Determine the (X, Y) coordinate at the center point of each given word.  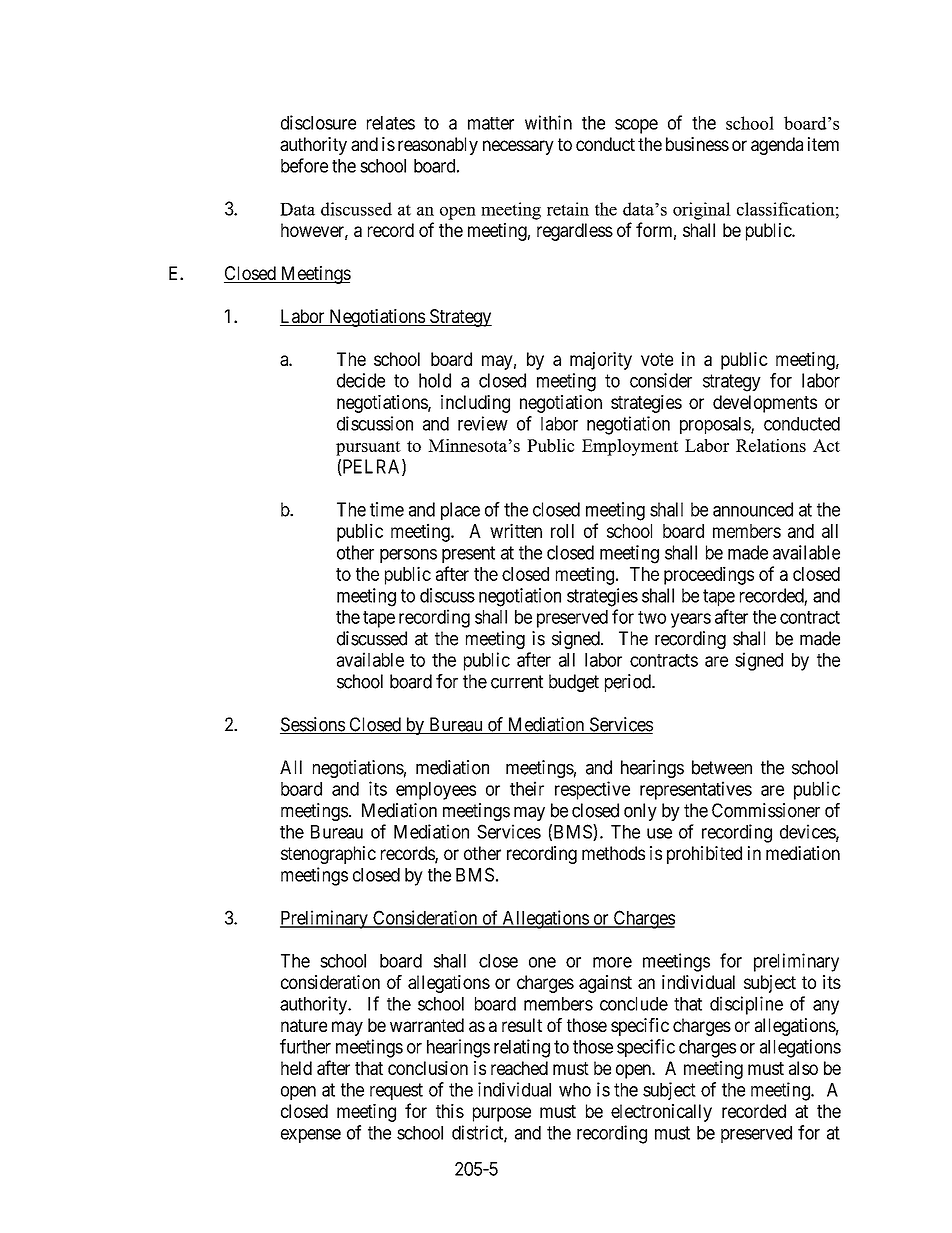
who (575, 1090)
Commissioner (766, 810)
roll (562, 531)
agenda (777, 146)
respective (592, 790)
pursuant (368, 448)
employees (436, 791)
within (548, 122)
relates (391, 123)
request (396, 1091)
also (803, 1068)
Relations (771, 445)
